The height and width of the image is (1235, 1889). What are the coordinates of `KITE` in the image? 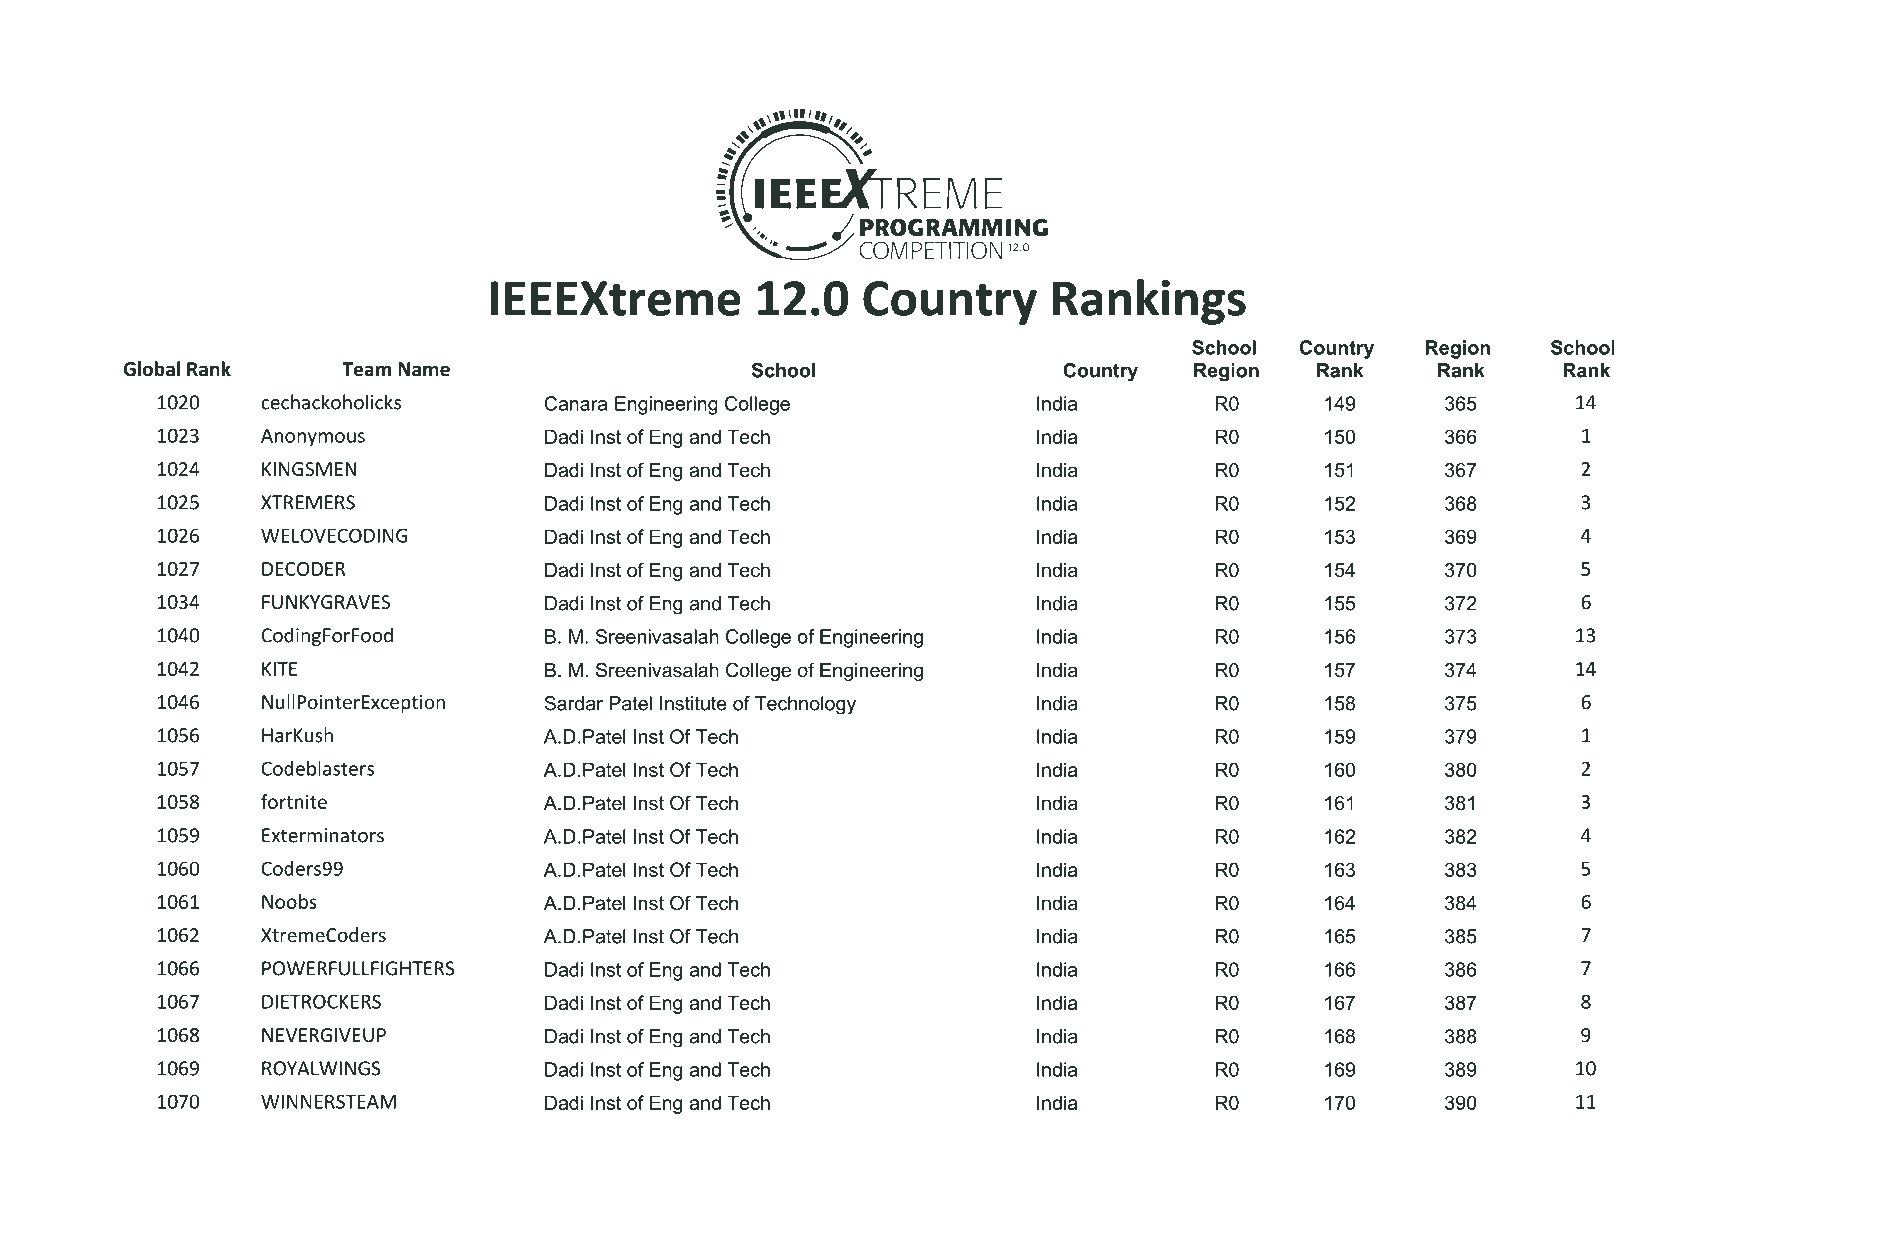 It's located at (279, 669).
